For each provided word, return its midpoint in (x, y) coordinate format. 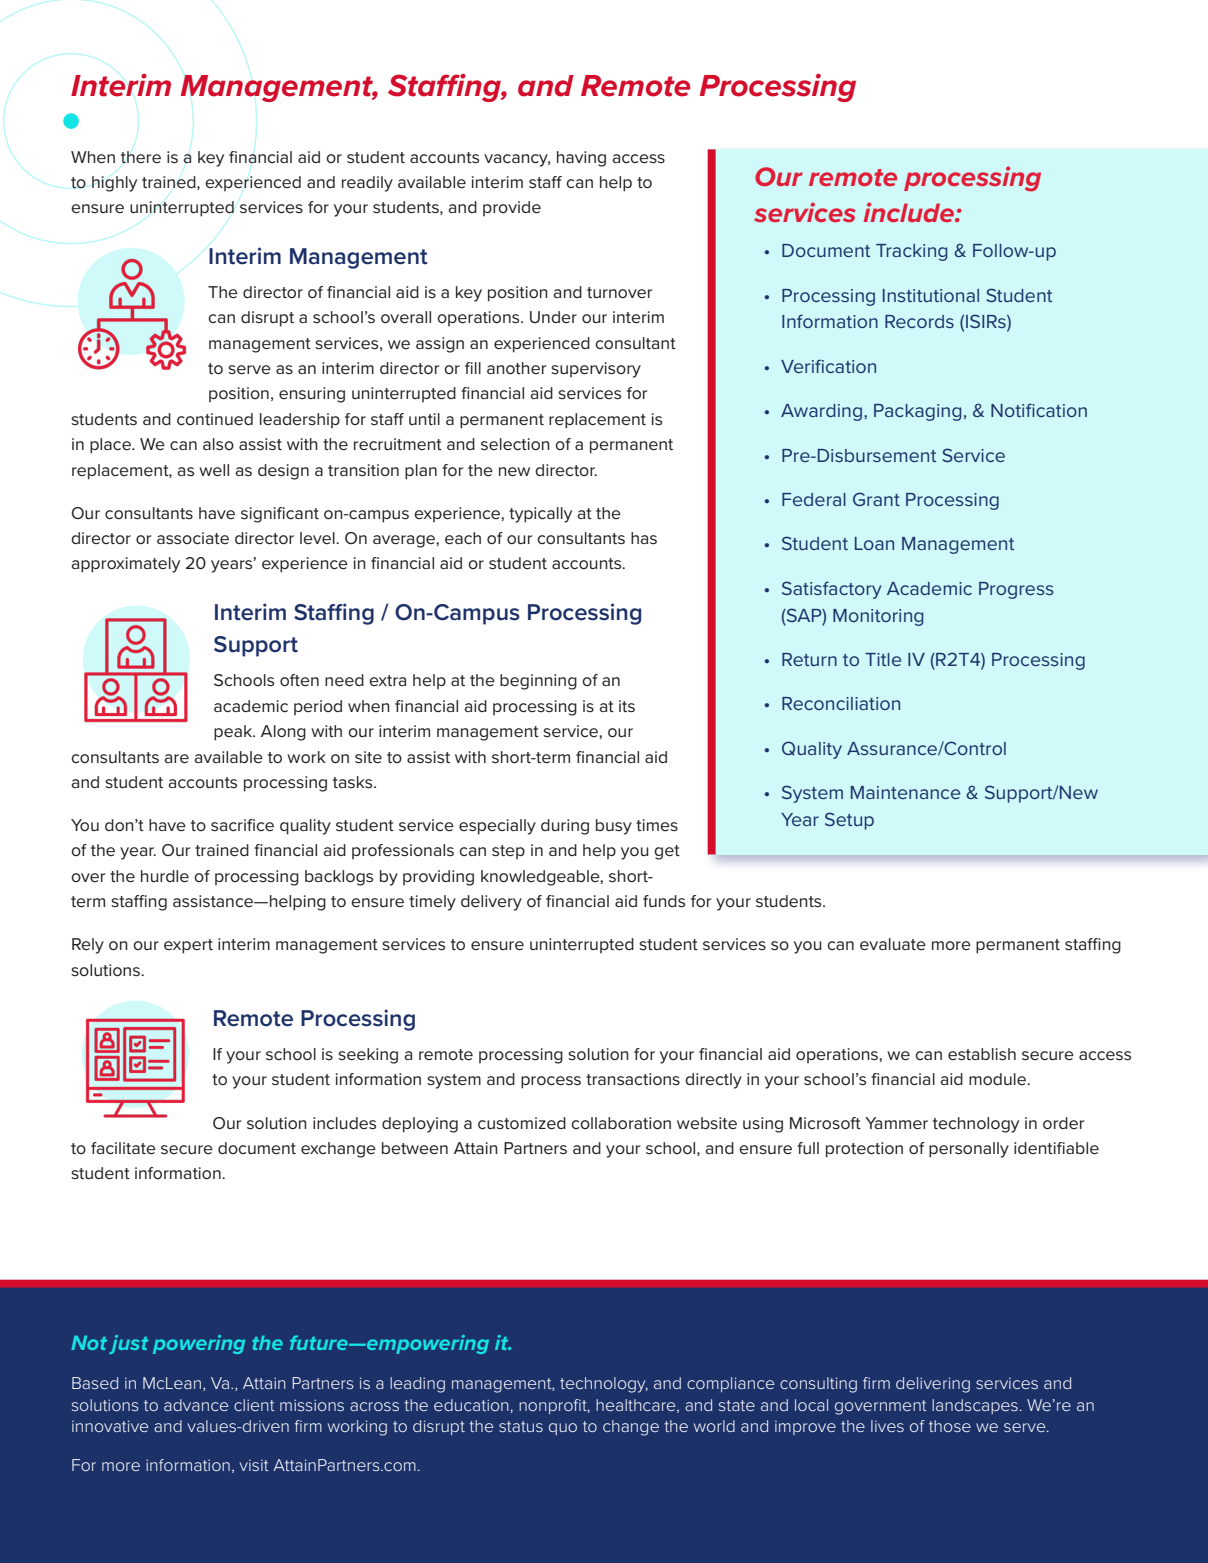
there (141, 157)
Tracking (911, 252)
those (950, 1426)
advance (196, 1405)
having (581, 159)
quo (563, 1429)
